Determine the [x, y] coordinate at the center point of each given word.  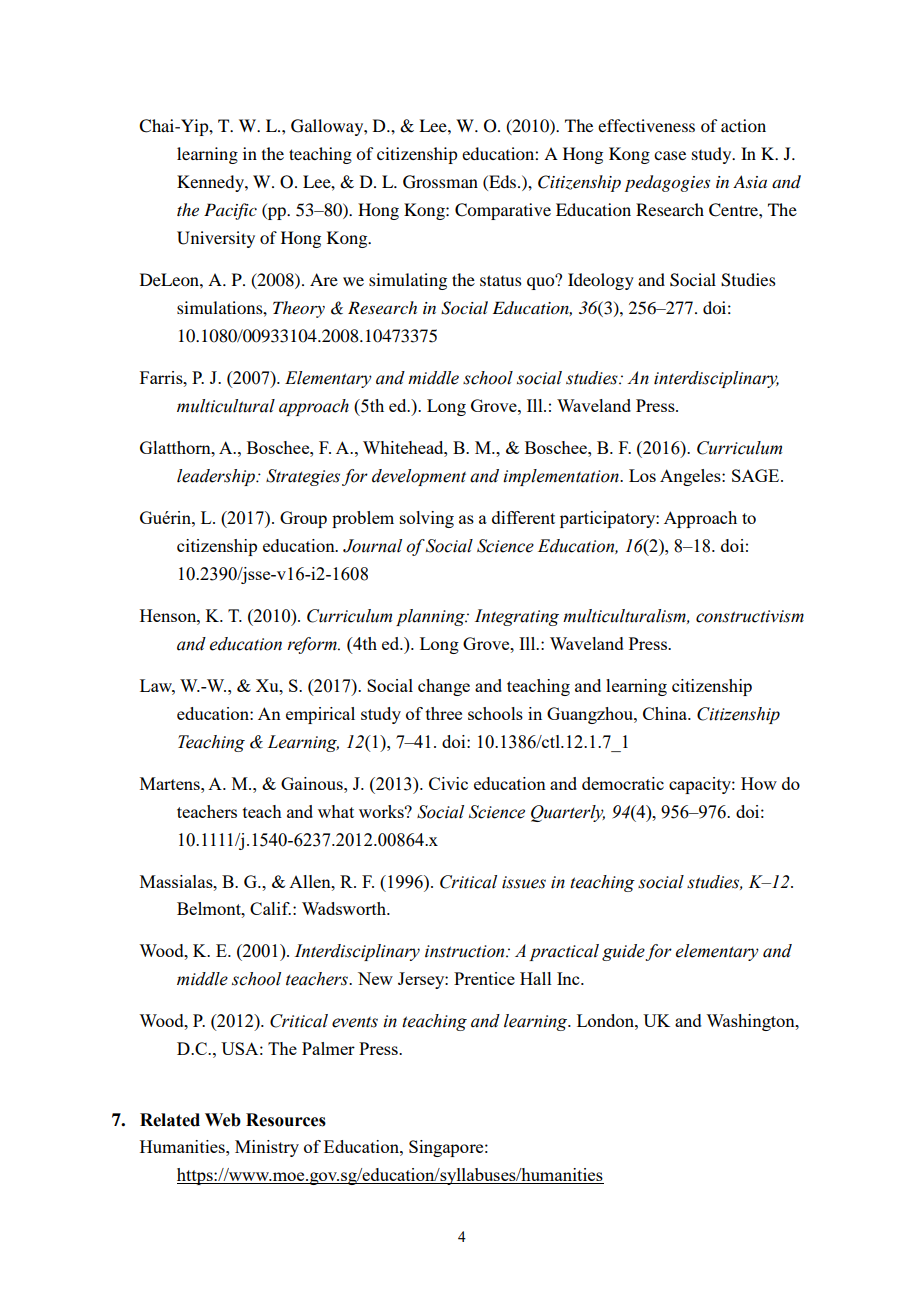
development [419, 477]
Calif [270, 908]
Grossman [440, 182]
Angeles [691, 477]
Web [223, 1120]
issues [524, 882]
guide [624, 952]
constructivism [750, 616]
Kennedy [211, 183]
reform [313, 645]
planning [431, 617]
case [670, 155]
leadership [217, 477]
